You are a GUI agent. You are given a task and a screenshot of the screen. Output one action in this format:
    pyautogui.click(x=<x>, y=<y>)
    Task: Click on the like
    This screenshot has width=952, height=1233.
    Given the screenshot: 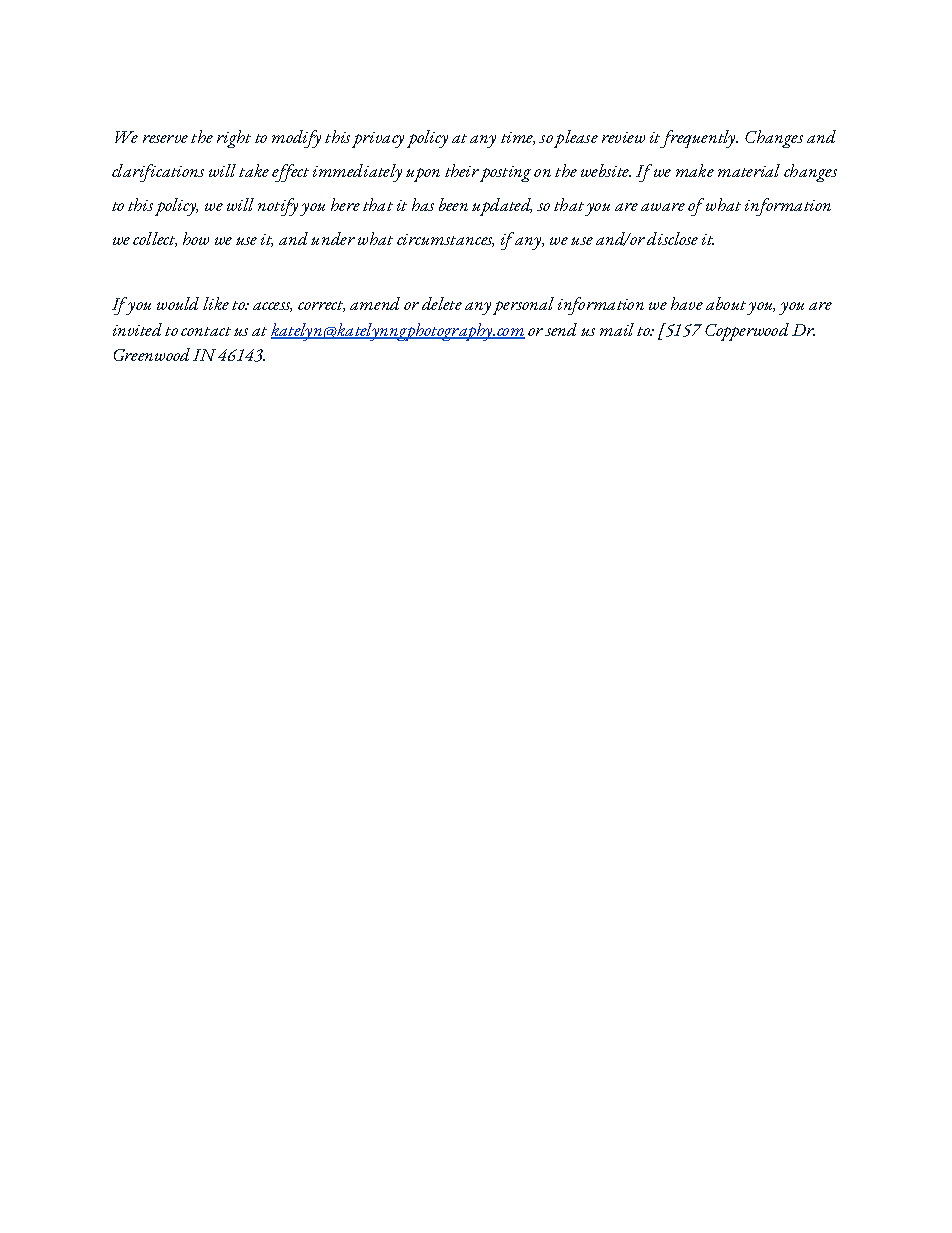 What is the action you would take?
    pyautogui.click(x=216, y=303)
